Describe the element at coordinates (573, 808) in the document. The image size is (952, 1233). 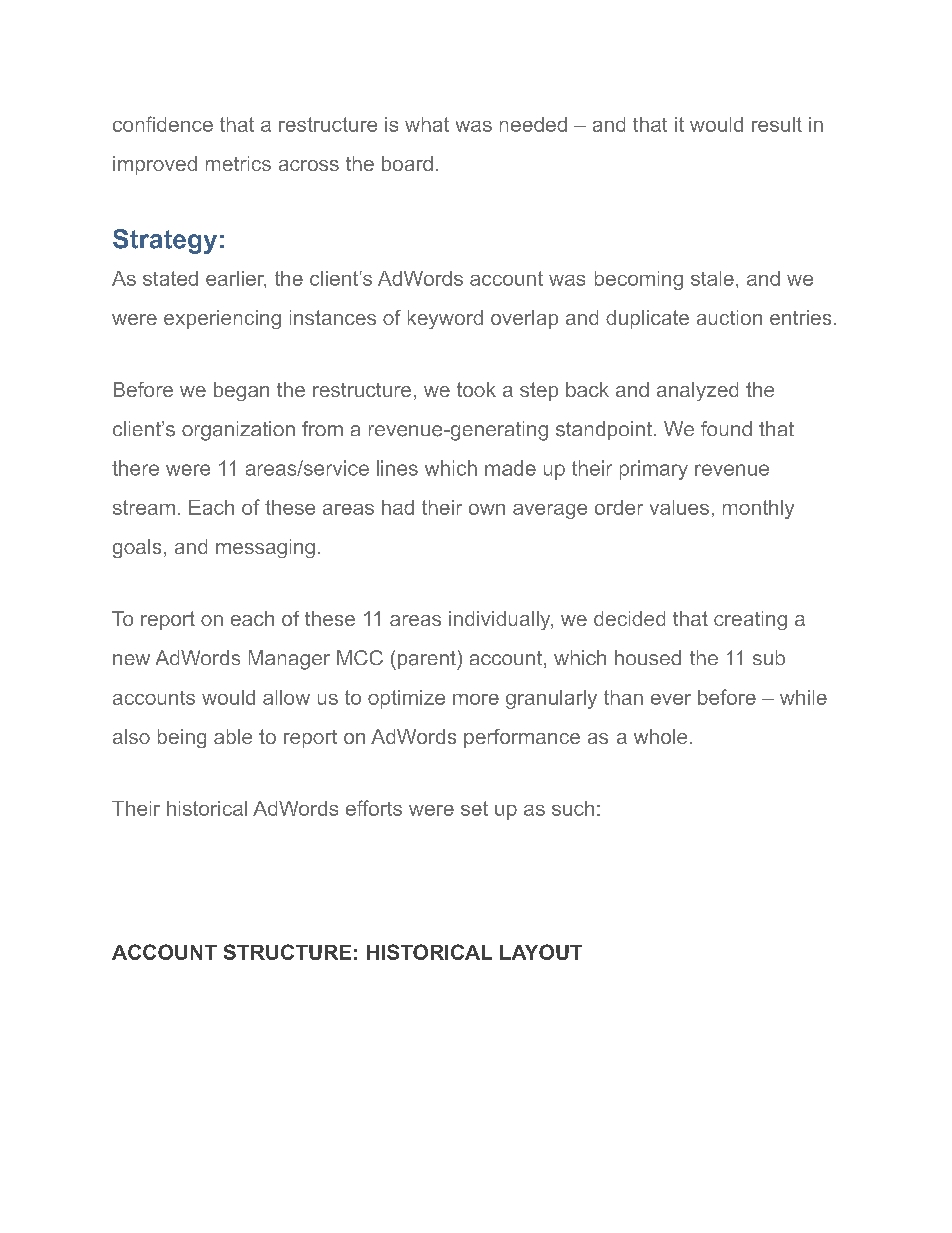
I see `such` at that location.
